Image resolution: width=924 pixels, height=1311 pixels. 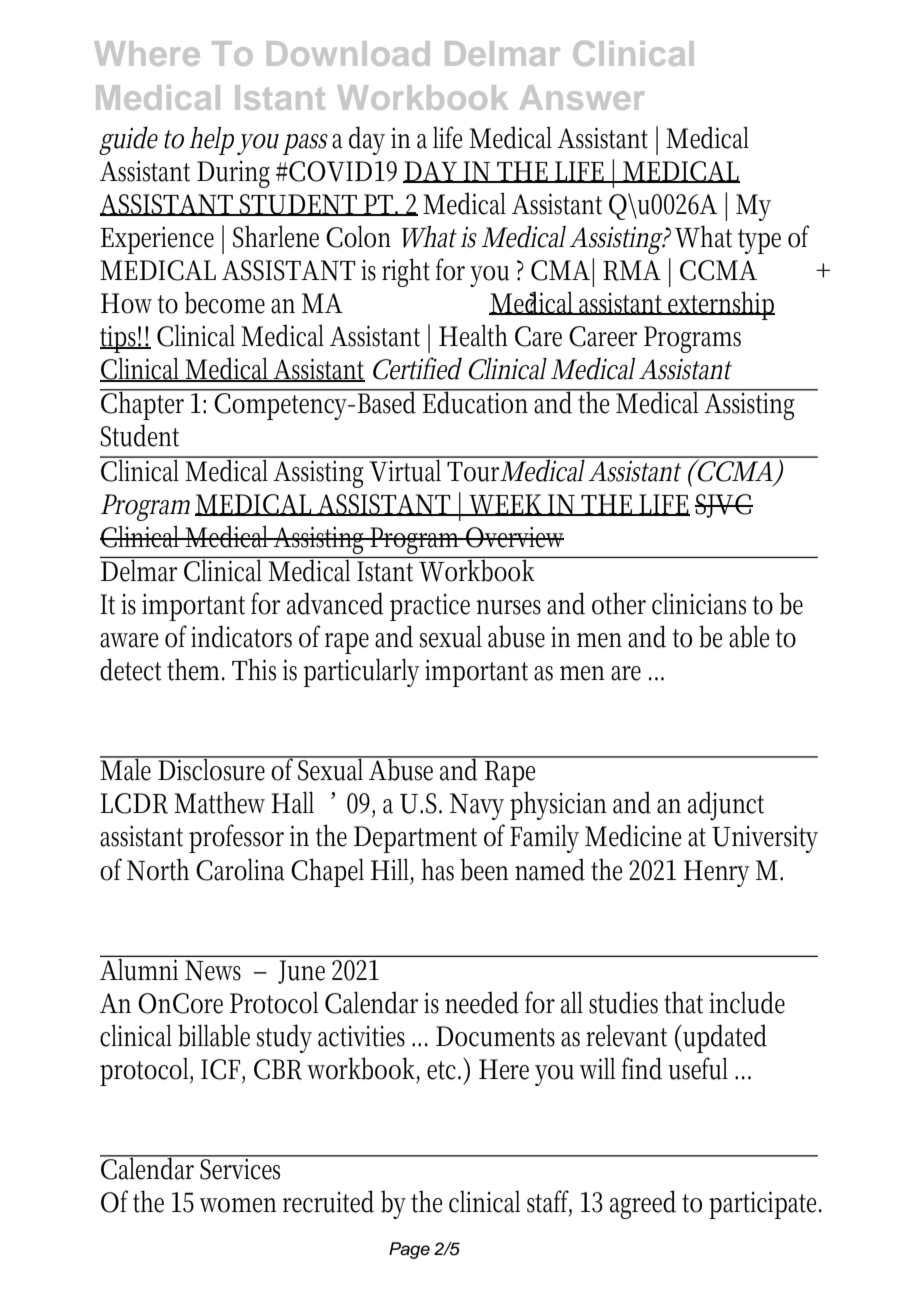 I want to click on women, so click(x=238, y=1205).
